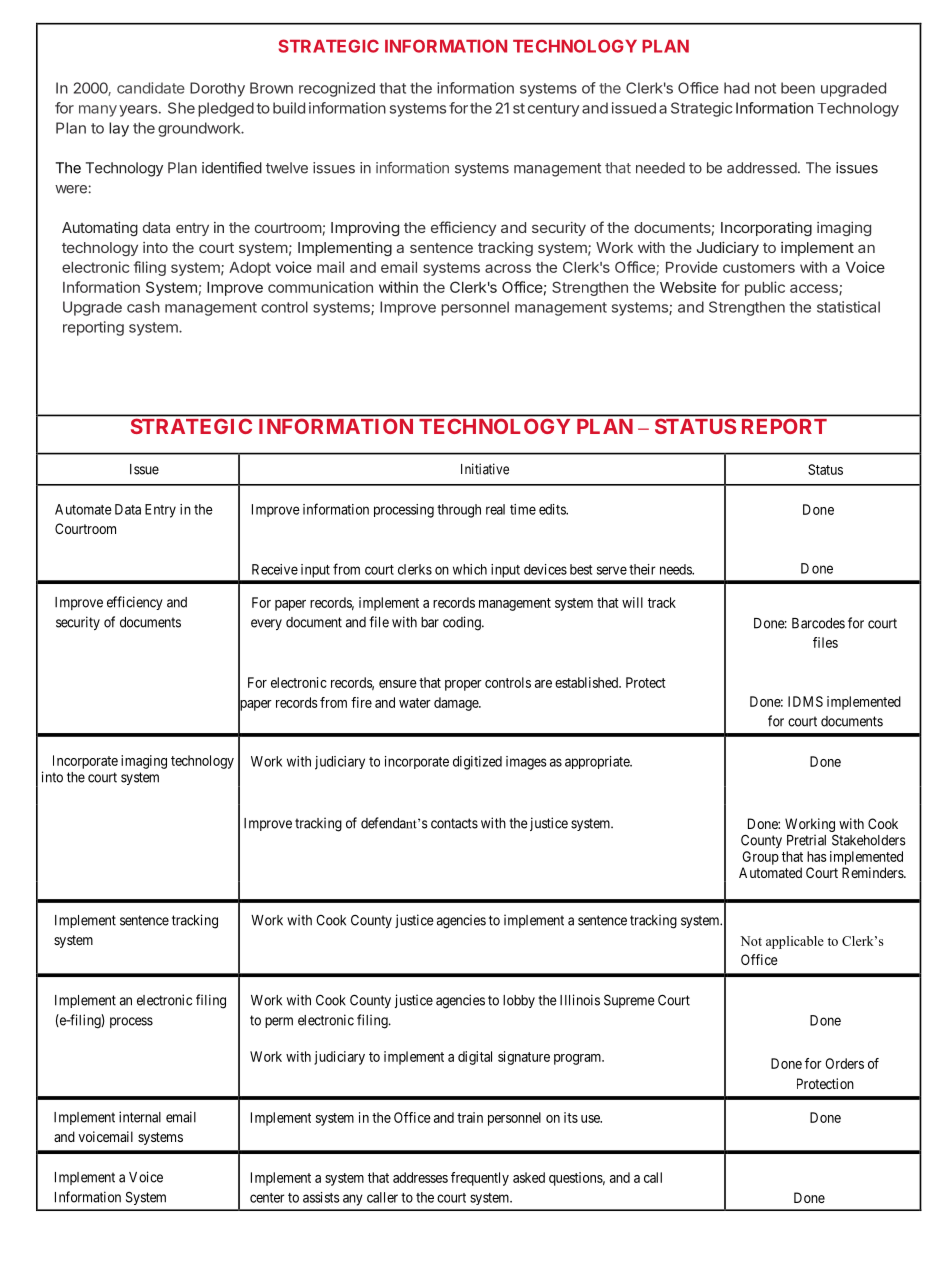 Image resolution: width=952 pixels, height=1261 pixels. Describe the element at coordinates (480, 1179) in the screenshot. I see `frequently` at that location.
